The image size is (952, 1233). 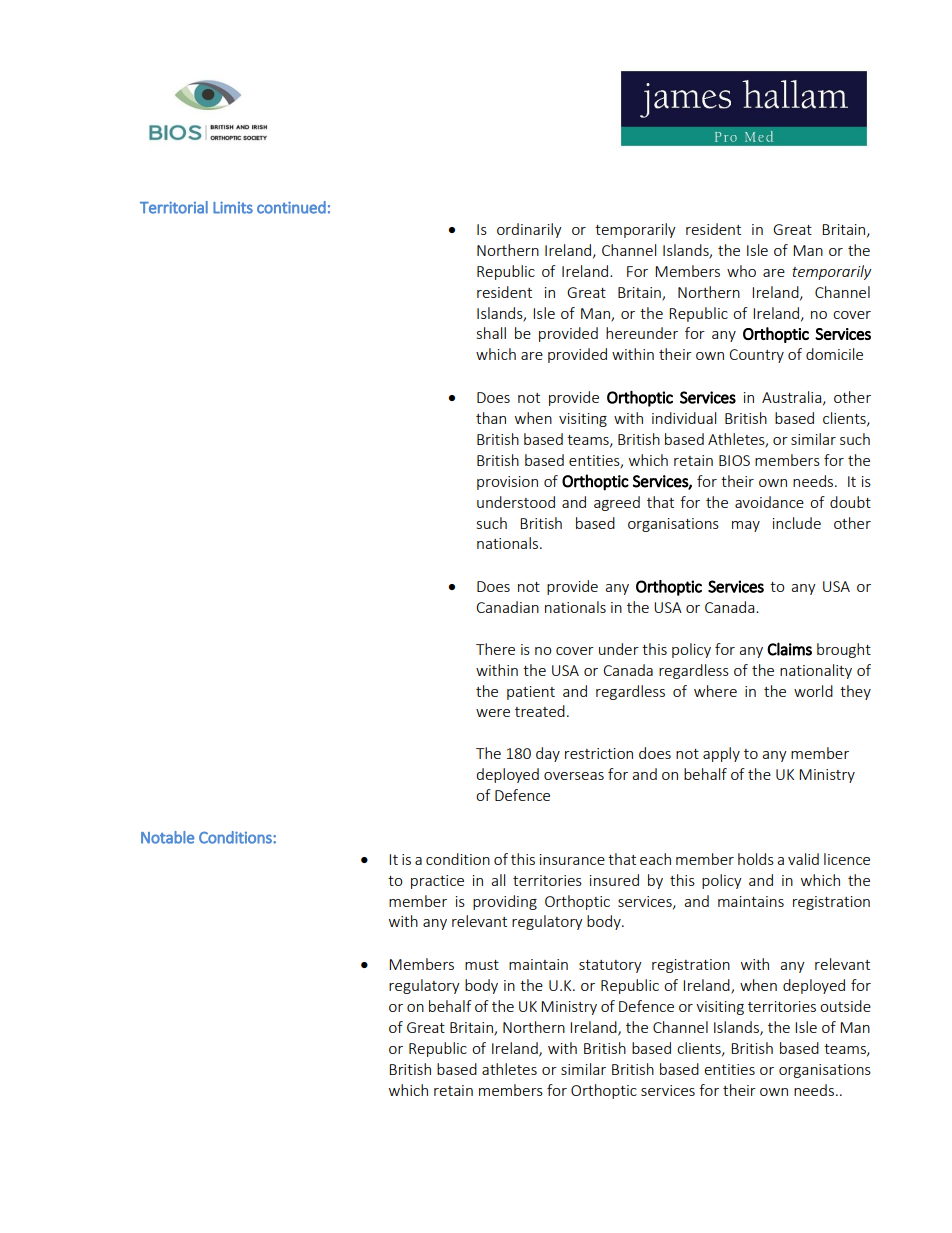 What do you see at coordinates (482, 965) in the image?
I see `must` at bounding box center [482, 965].
